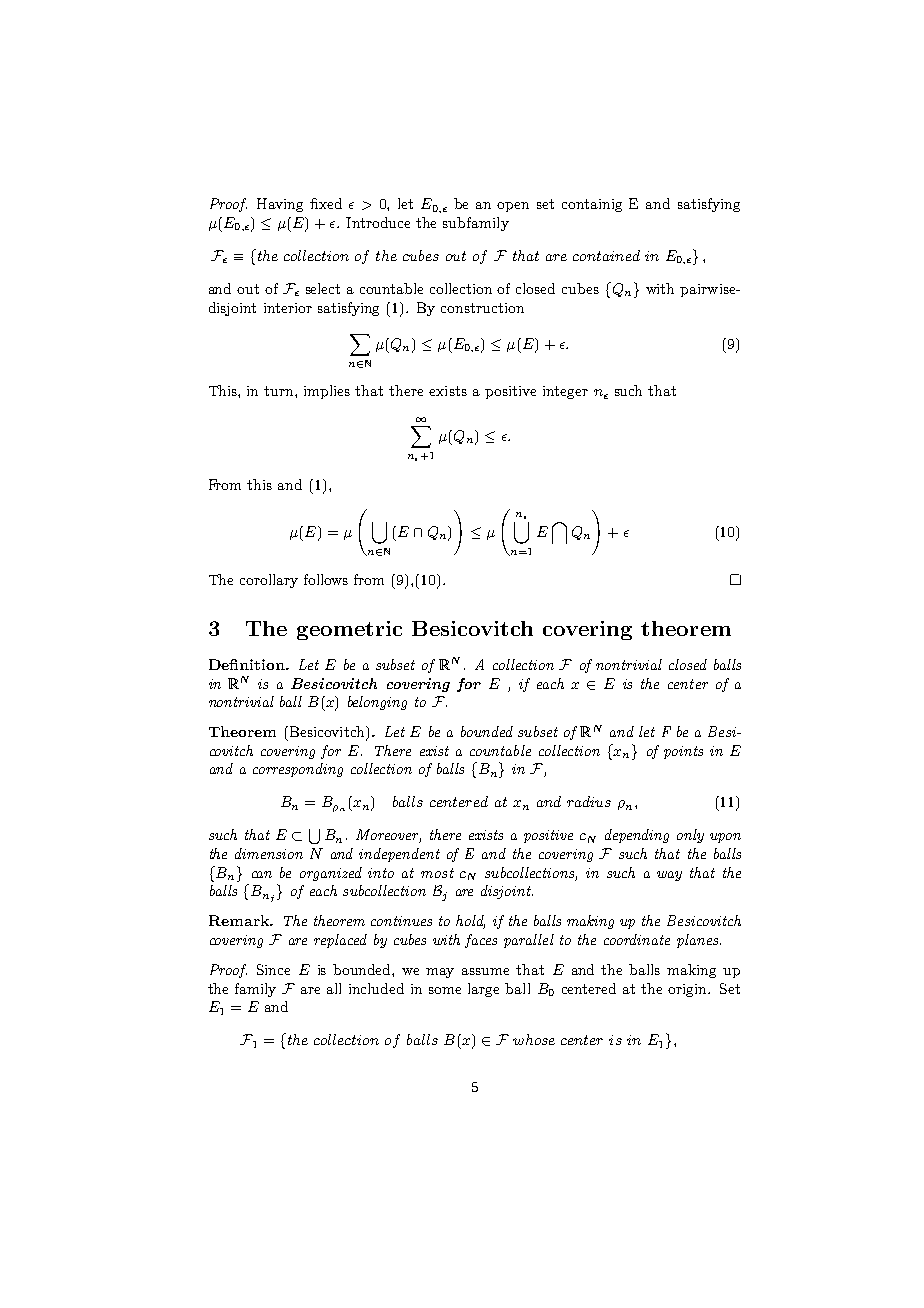 The width and height of the document is (924, 1308). Describe the element at coordinates (606, 255) in the document. I see `contained` at that location.
